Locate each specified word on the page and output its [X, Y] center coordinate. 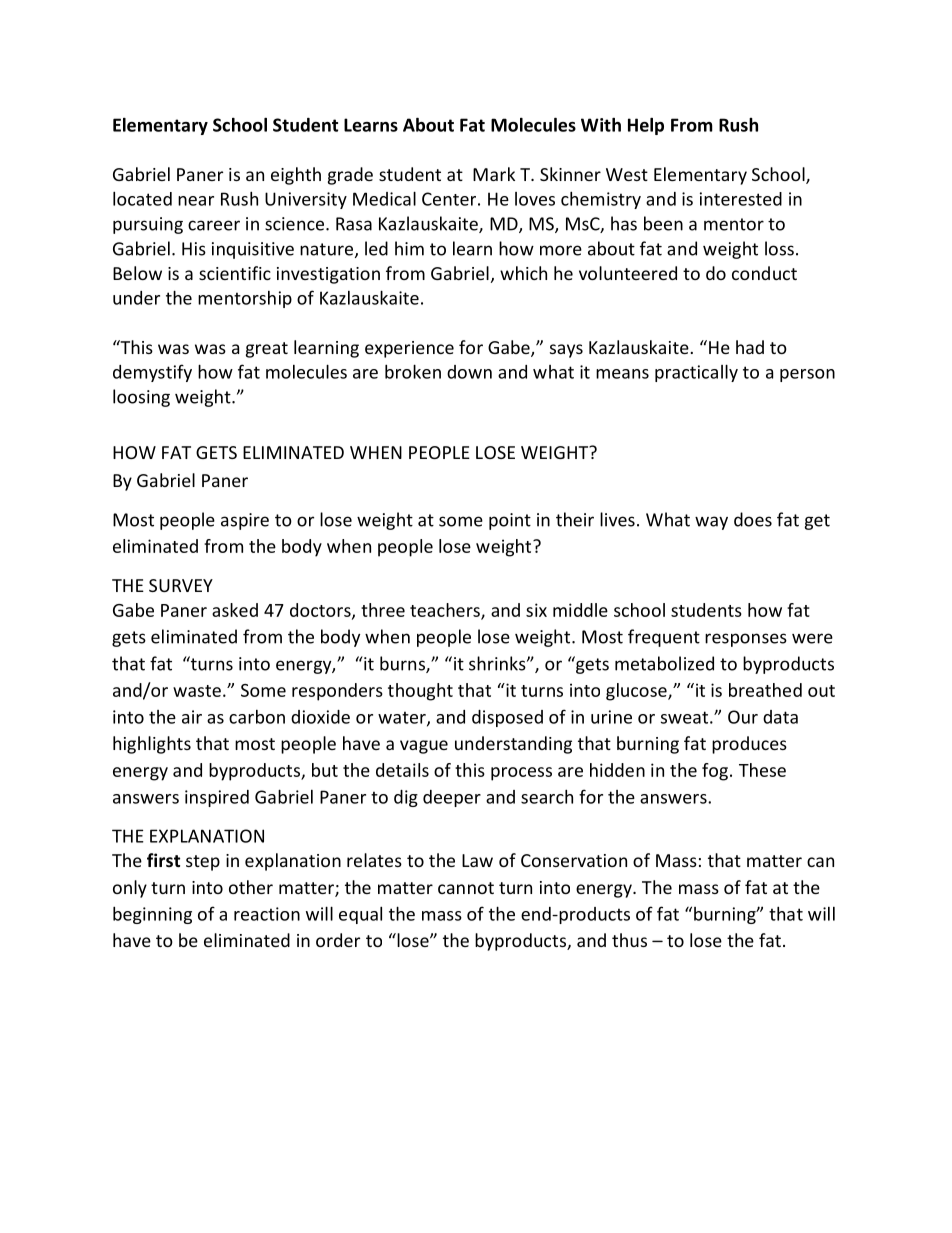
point [510, 521]
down [469, 372]
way [711, 523]
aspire [245, 521]
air [192, 717]
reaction [267, 914]
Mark [494, 174]
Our [743, 717]
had [750, 347]
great [267, 350]
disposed [507, 718]
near [196, 201]
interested [741, 199]
